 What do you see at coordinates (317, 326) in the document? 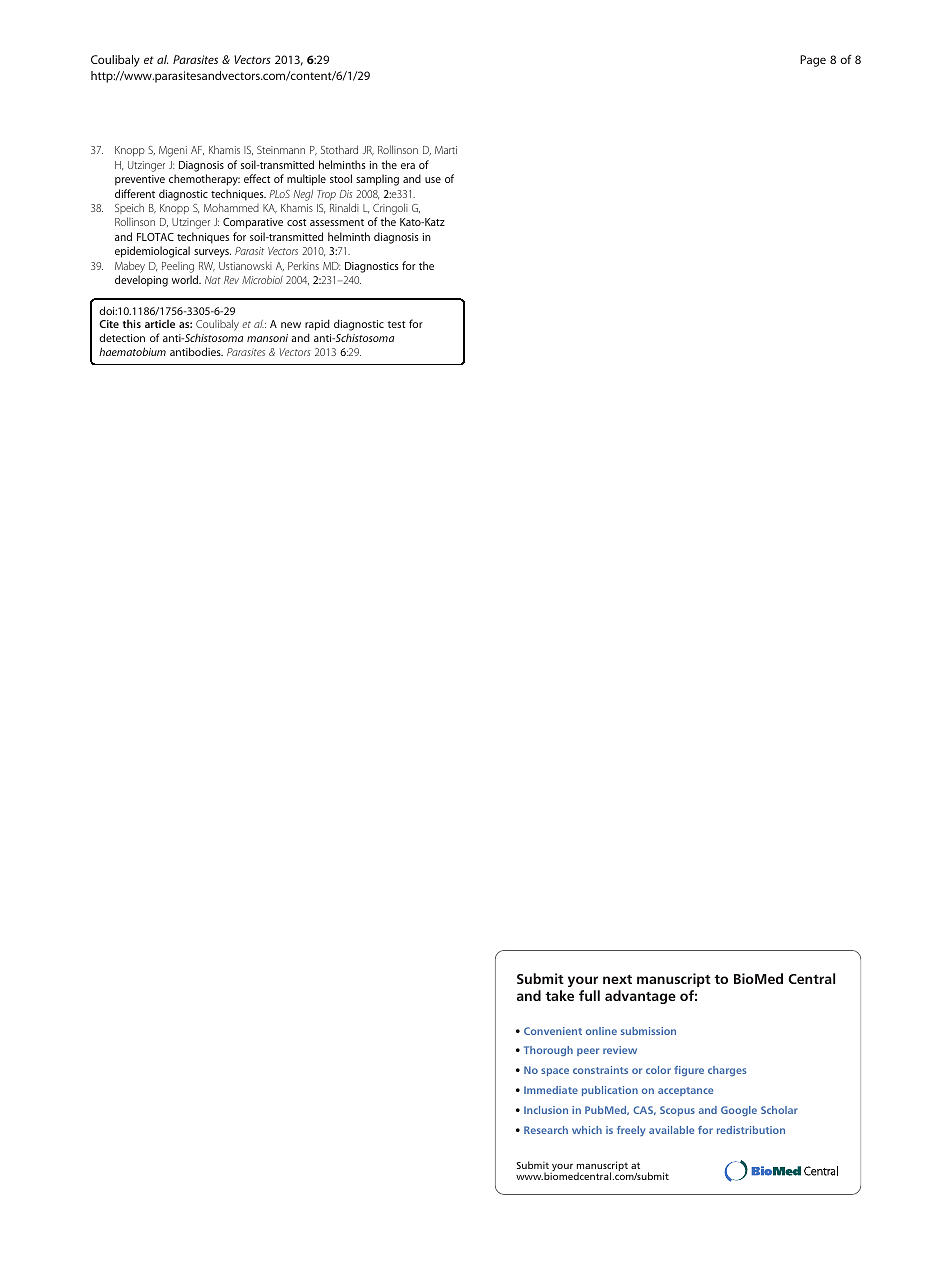
I see `rapid` at bounding box center [317, 326].
